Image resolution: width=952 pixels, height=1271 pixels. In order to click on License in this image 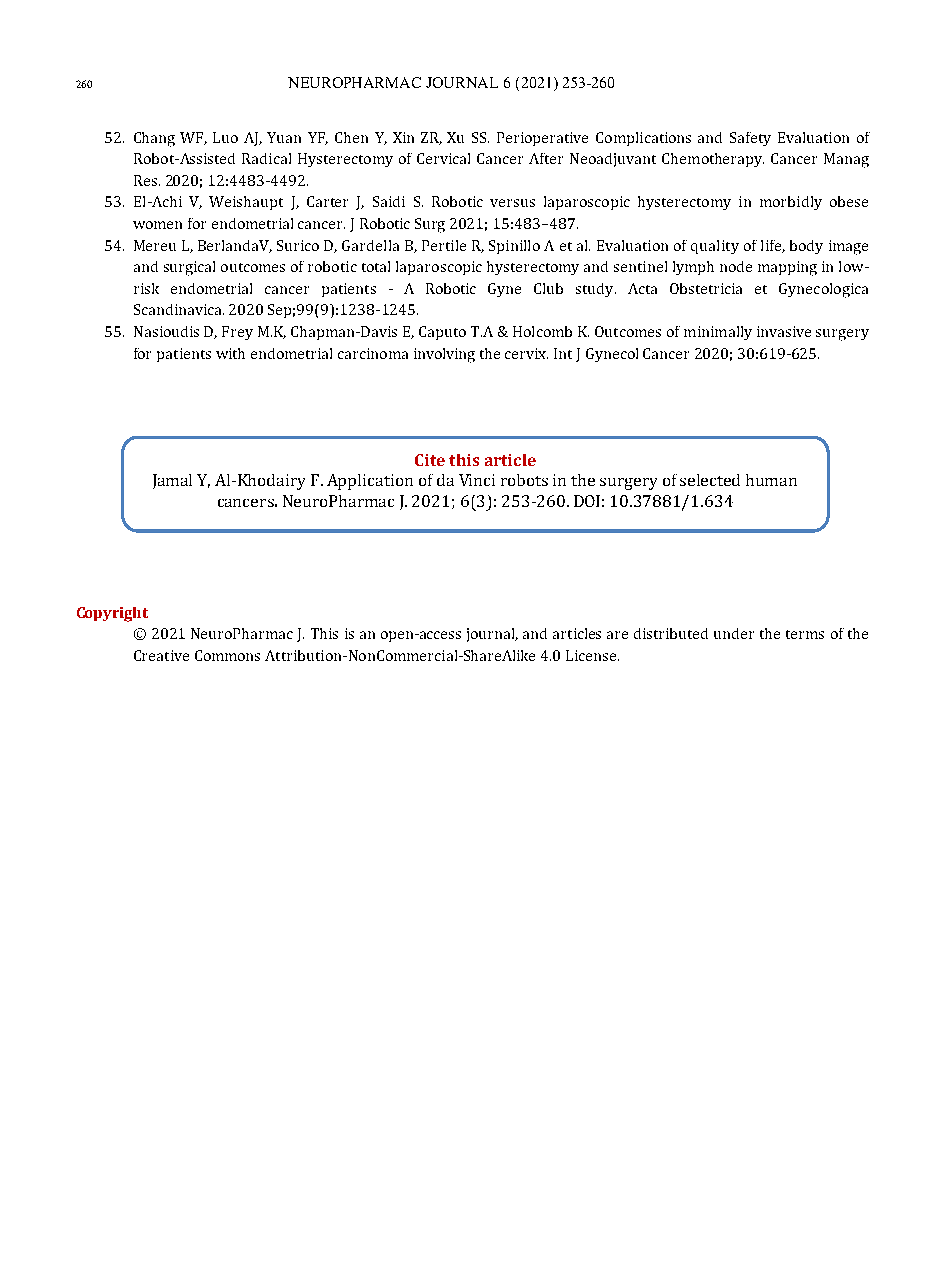, I will do `click(592, 655)`.
